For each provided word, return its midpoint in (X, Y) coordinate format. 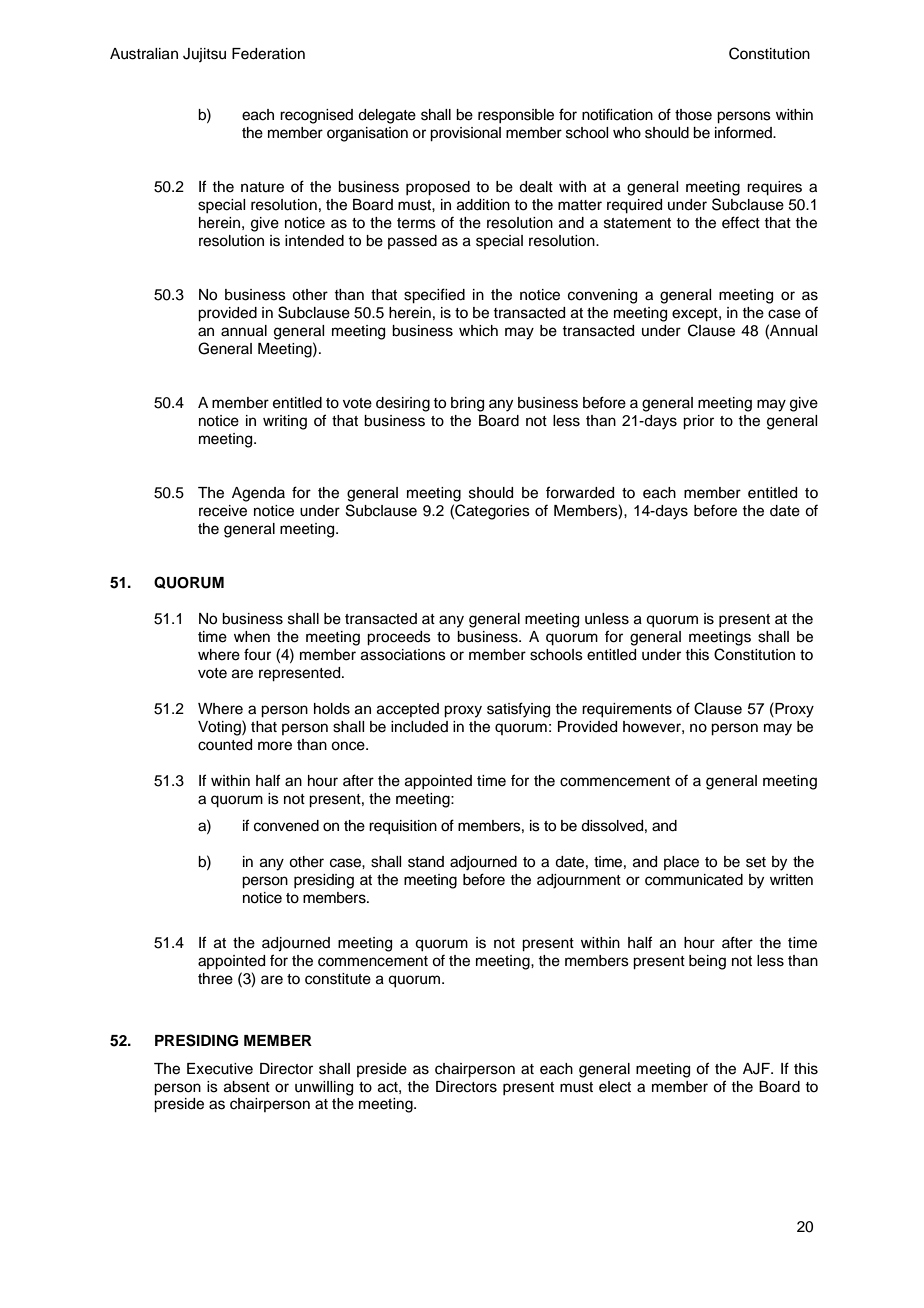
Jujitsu (204, 55)
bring (467, 404)
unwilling (324, 1088)
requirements (627, 710)
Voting (220, 728)
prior (698, 422)
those (693, 115)
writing (285, 422)
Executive (220, 1069)
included (419, 727)
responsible (516, 116)
